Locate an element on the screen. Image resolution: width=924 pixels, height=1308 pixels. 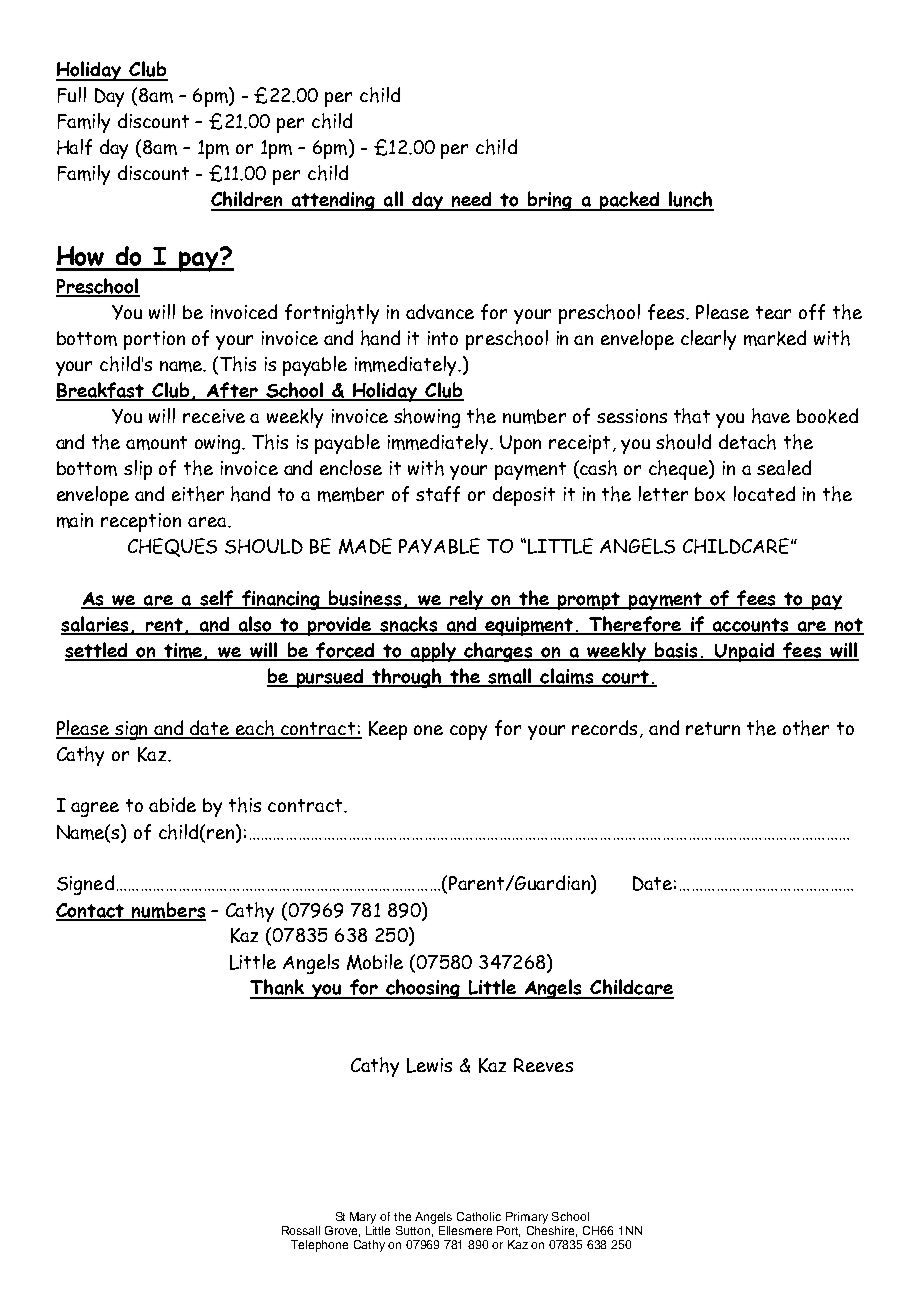
time is located at coordinates (183, 651).
